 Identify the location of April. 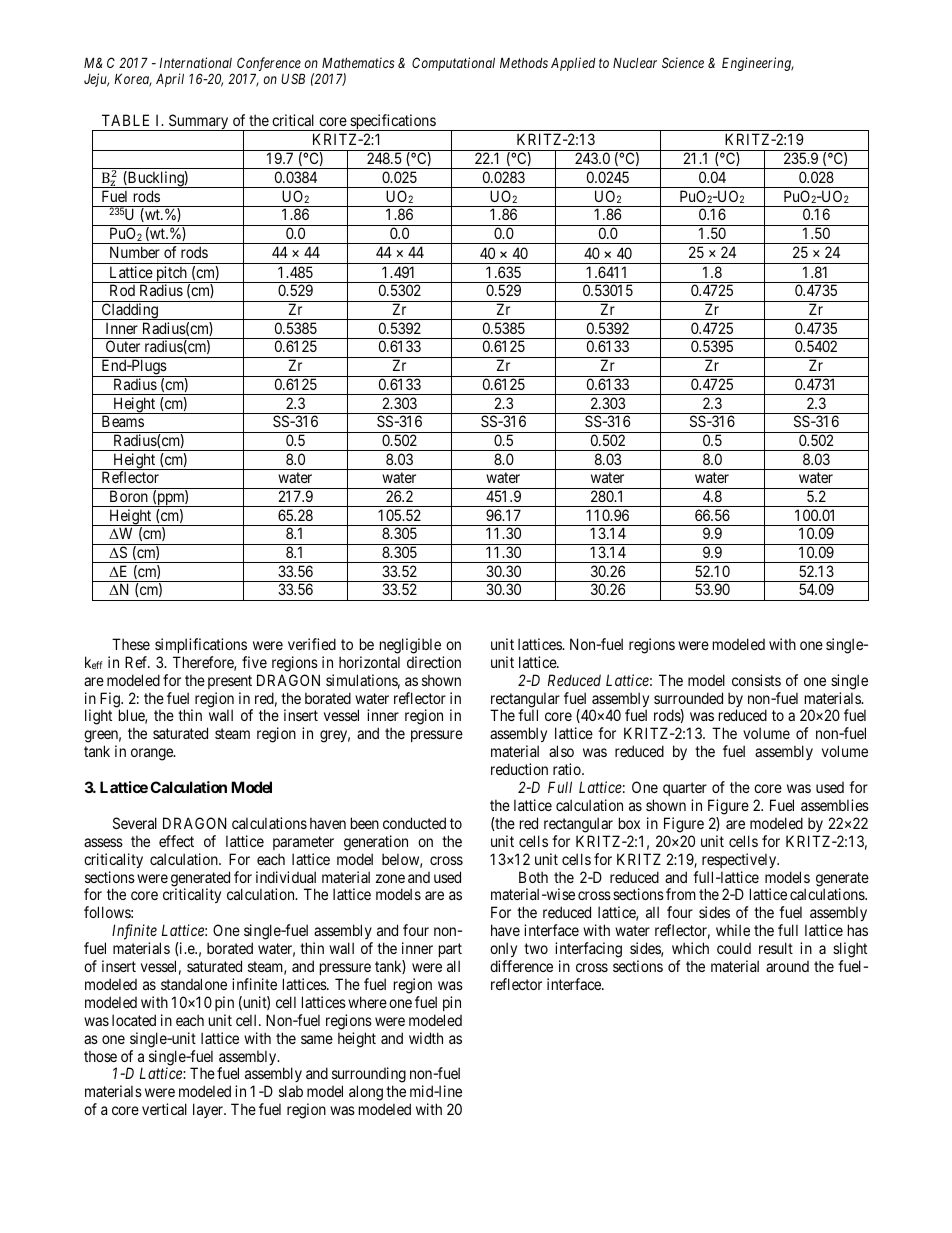
(170, 80).
